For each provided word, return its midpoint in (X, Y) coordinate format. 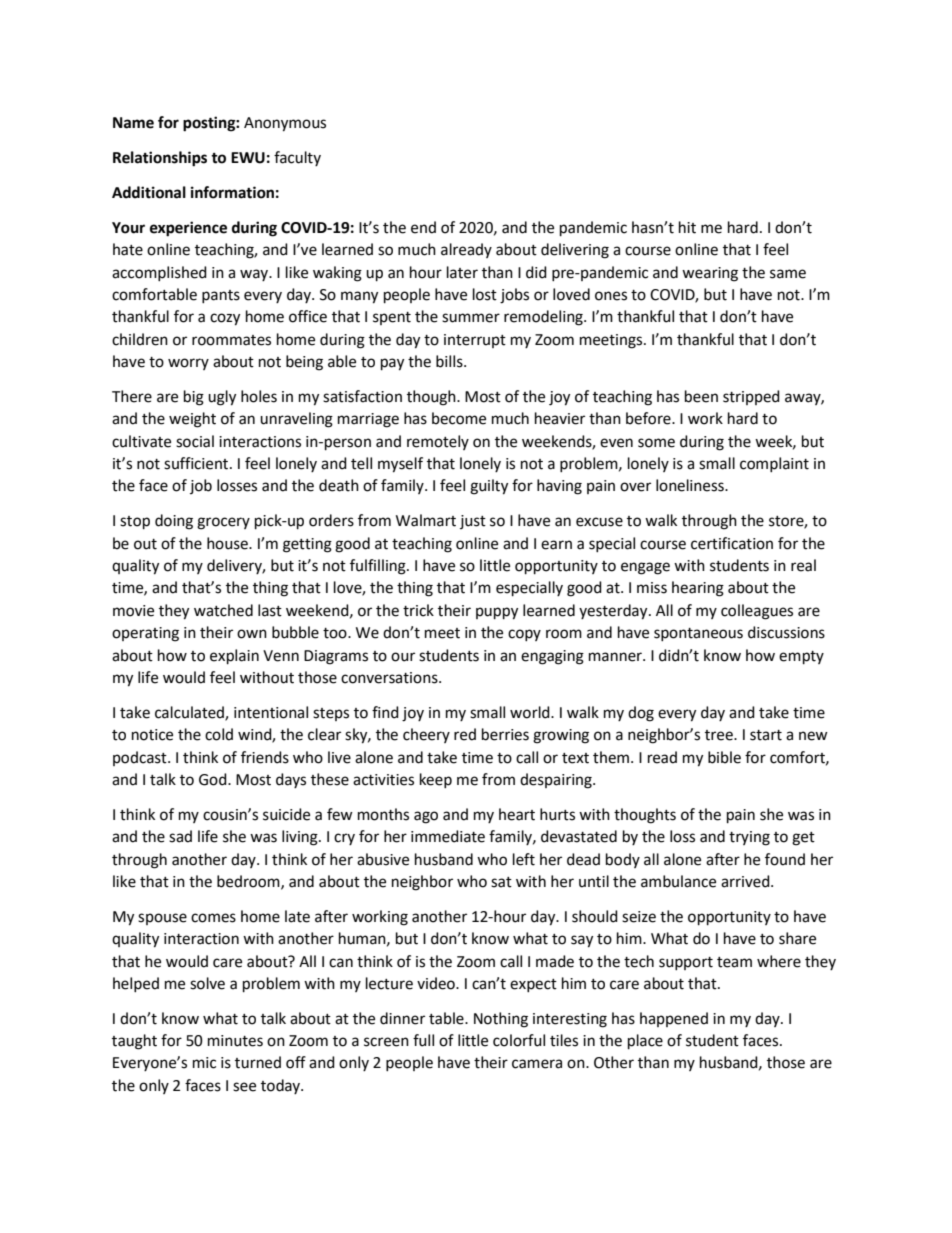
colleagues (757, 612)
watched (223, 610)
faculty (297, 158)
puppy (497, 613)
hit (687, 227)
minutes (235, 1041)
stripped (751, 397)
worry (188, 364)
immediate (448, 836)
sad (180, 836)
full (423, 1040)
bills (450, 361)
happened (674, 1019)
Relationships (160, 159)
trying (749, 838)
